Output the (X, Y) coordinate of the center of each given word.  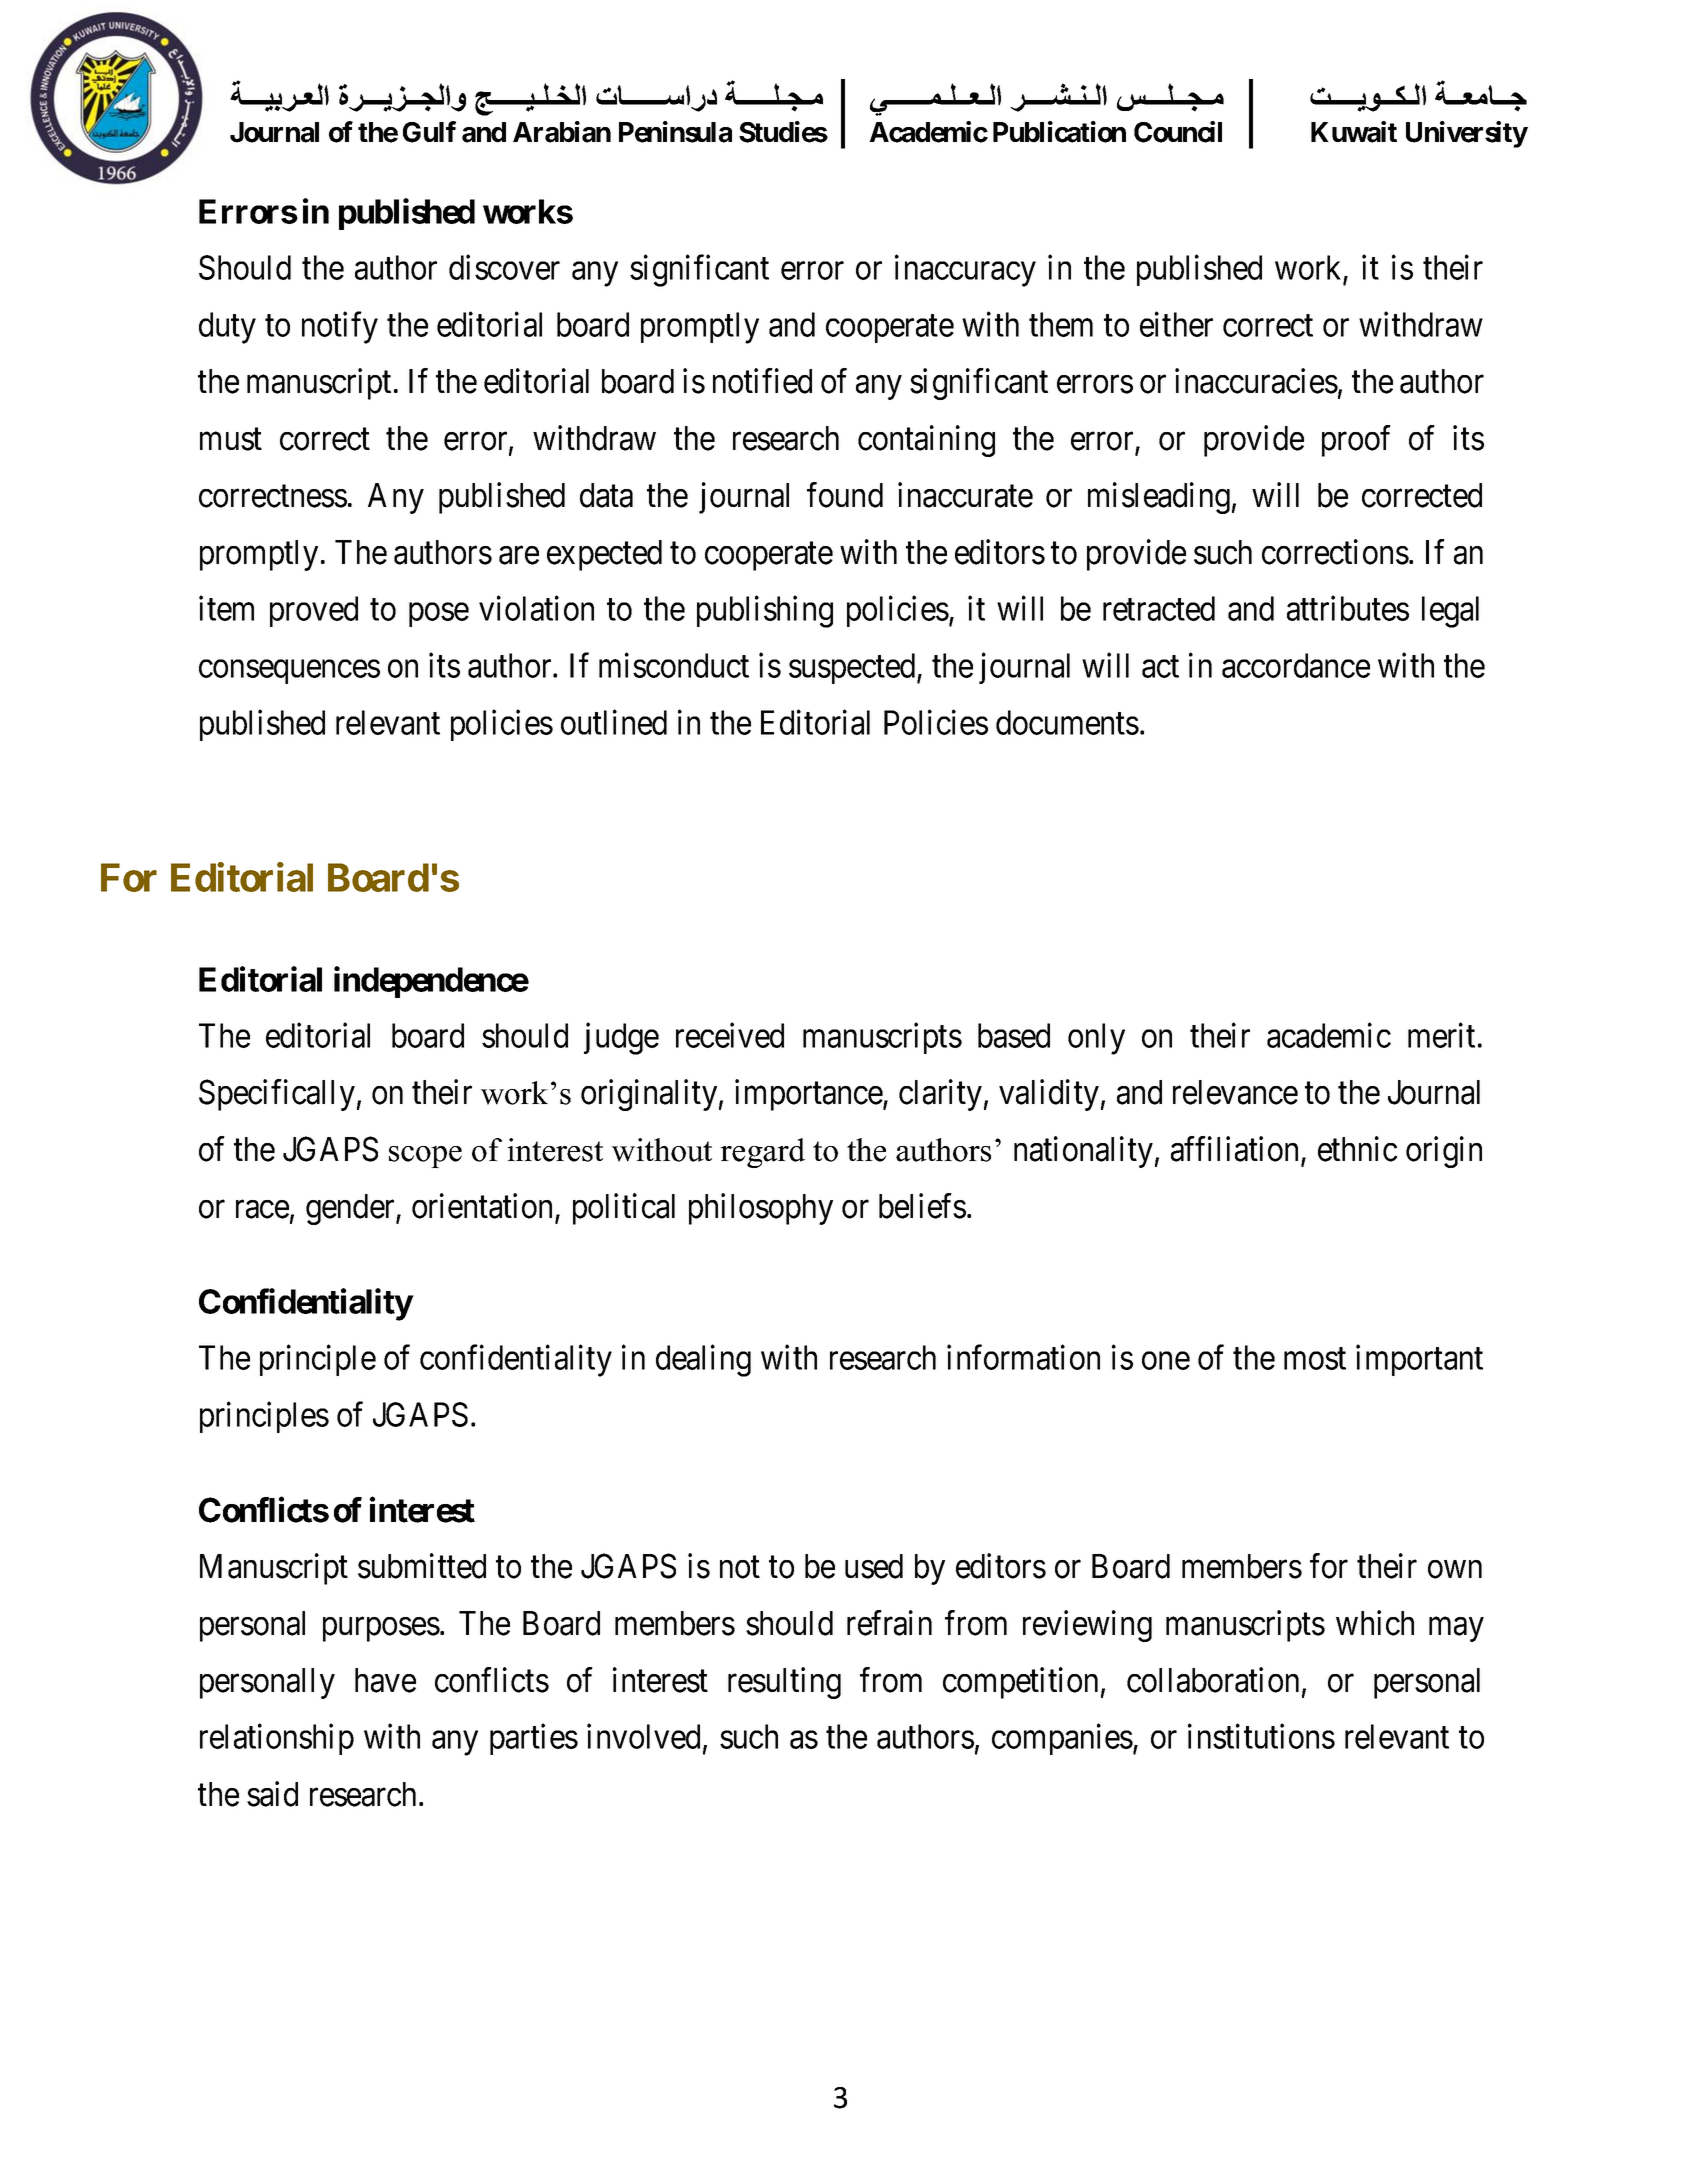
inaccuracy (965, 271)
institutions (1261, 1736)
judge (621, 1039)
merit (1441, 1035)
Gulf (429, 132)
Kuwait (1354, 132)
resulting (784, 1683)
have (385, 1680)
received (730, 1035)
